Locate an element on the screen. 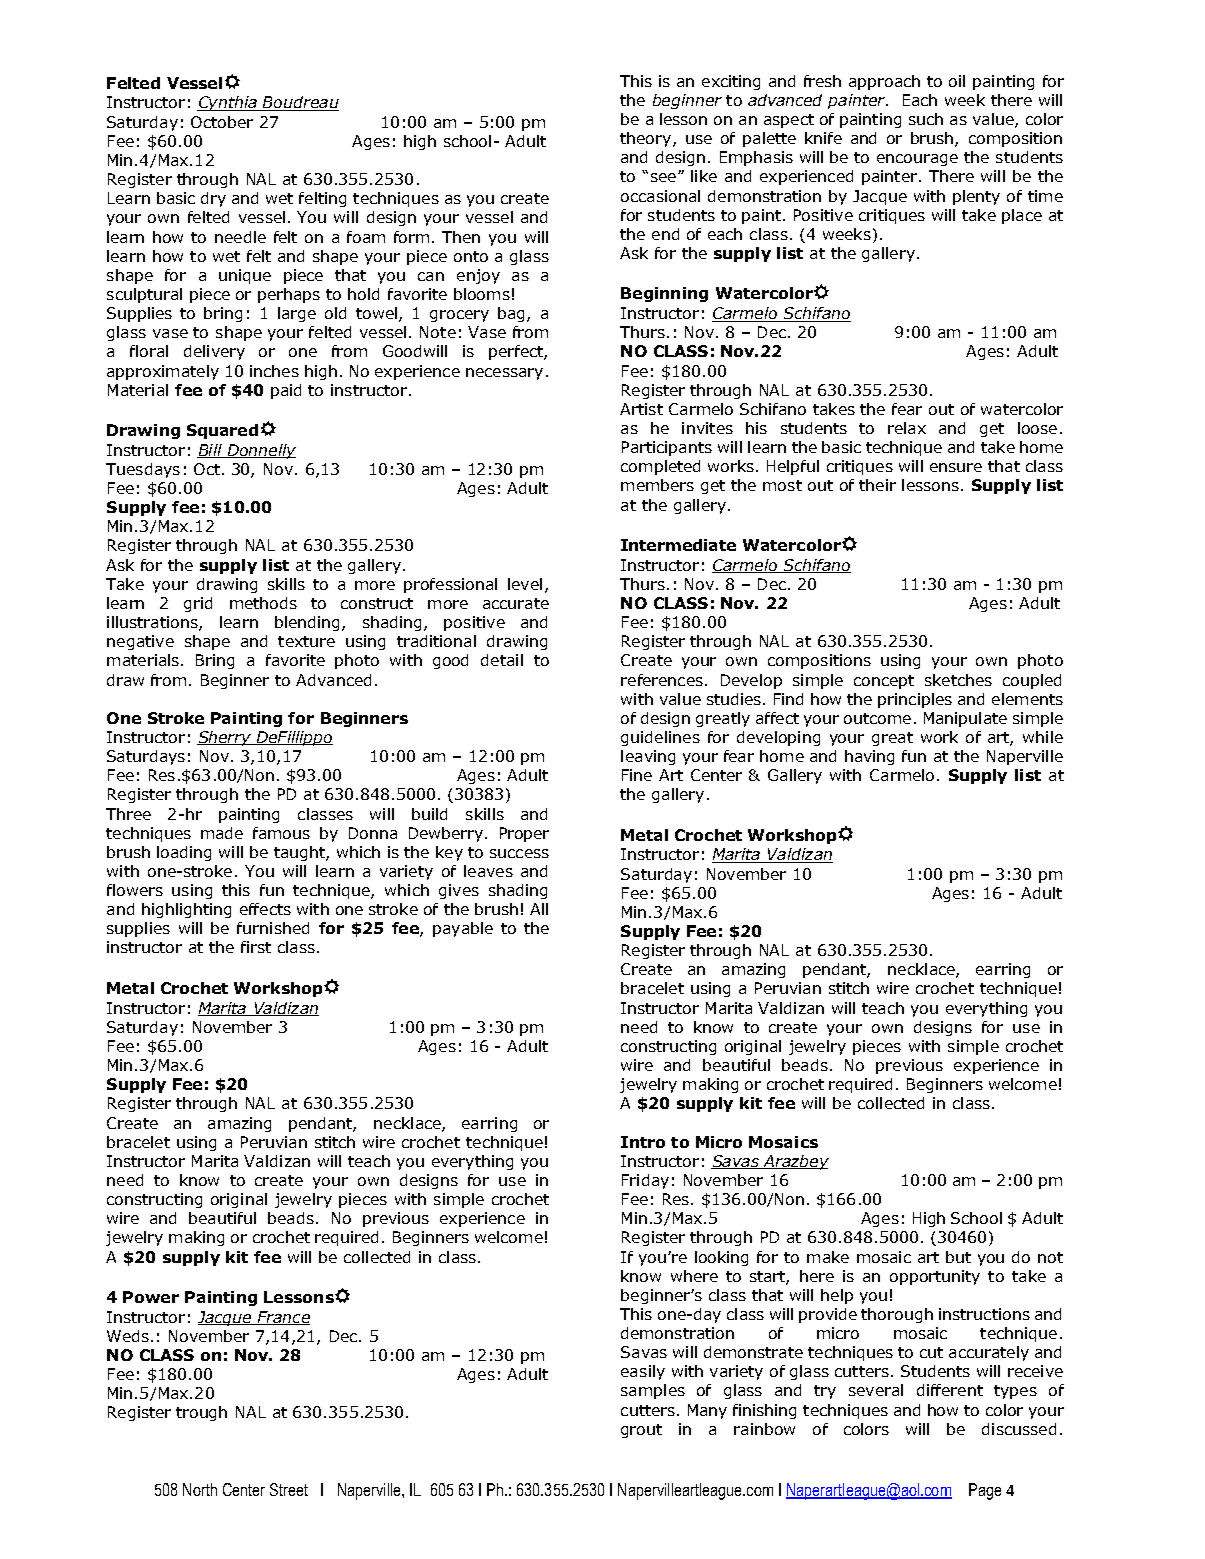 This screenshot has width=1205, height=1559. inches is located at coordinates (274, 371).
